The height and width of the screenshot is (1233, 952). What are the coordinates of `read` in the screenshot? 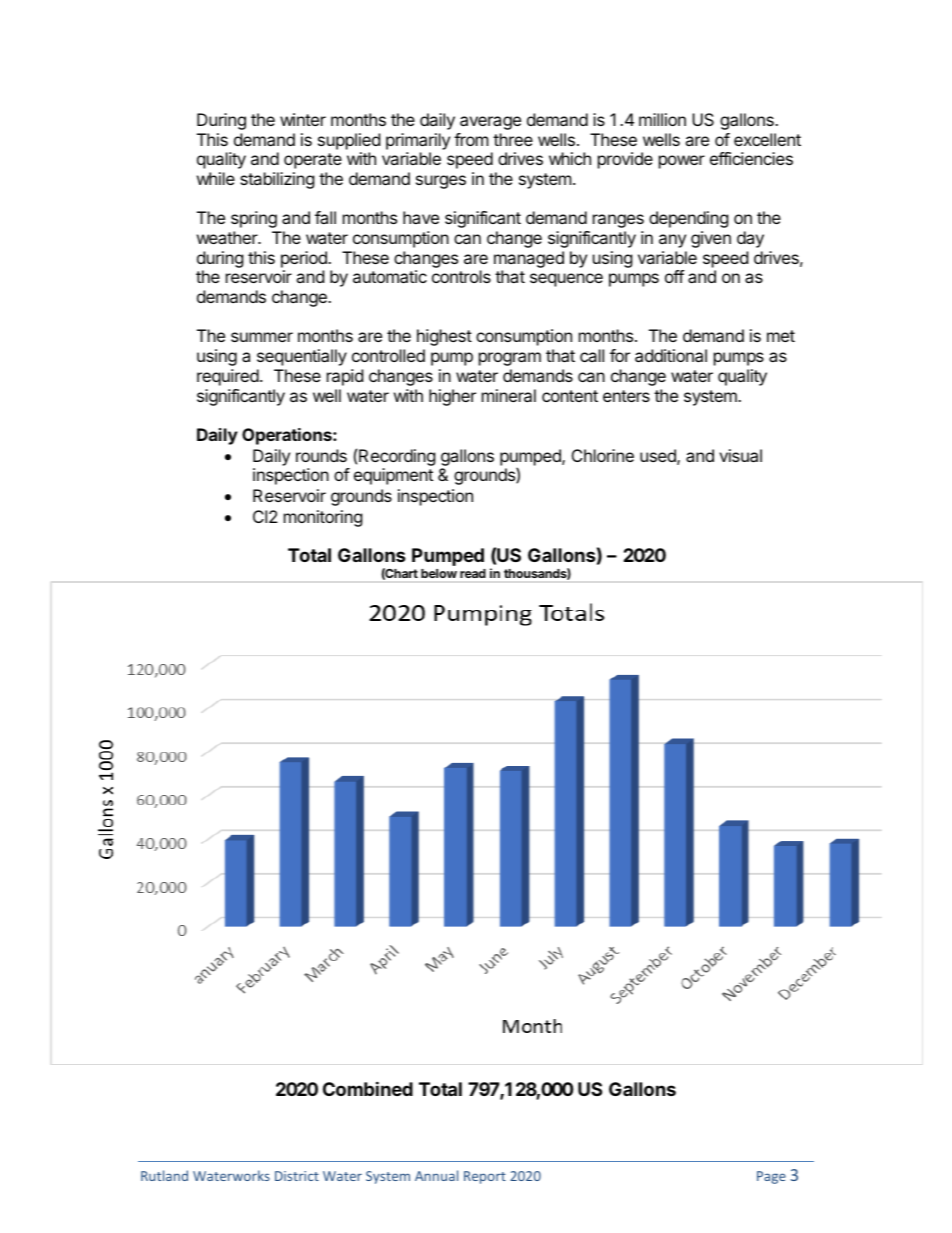 It's located at (473, 573).
